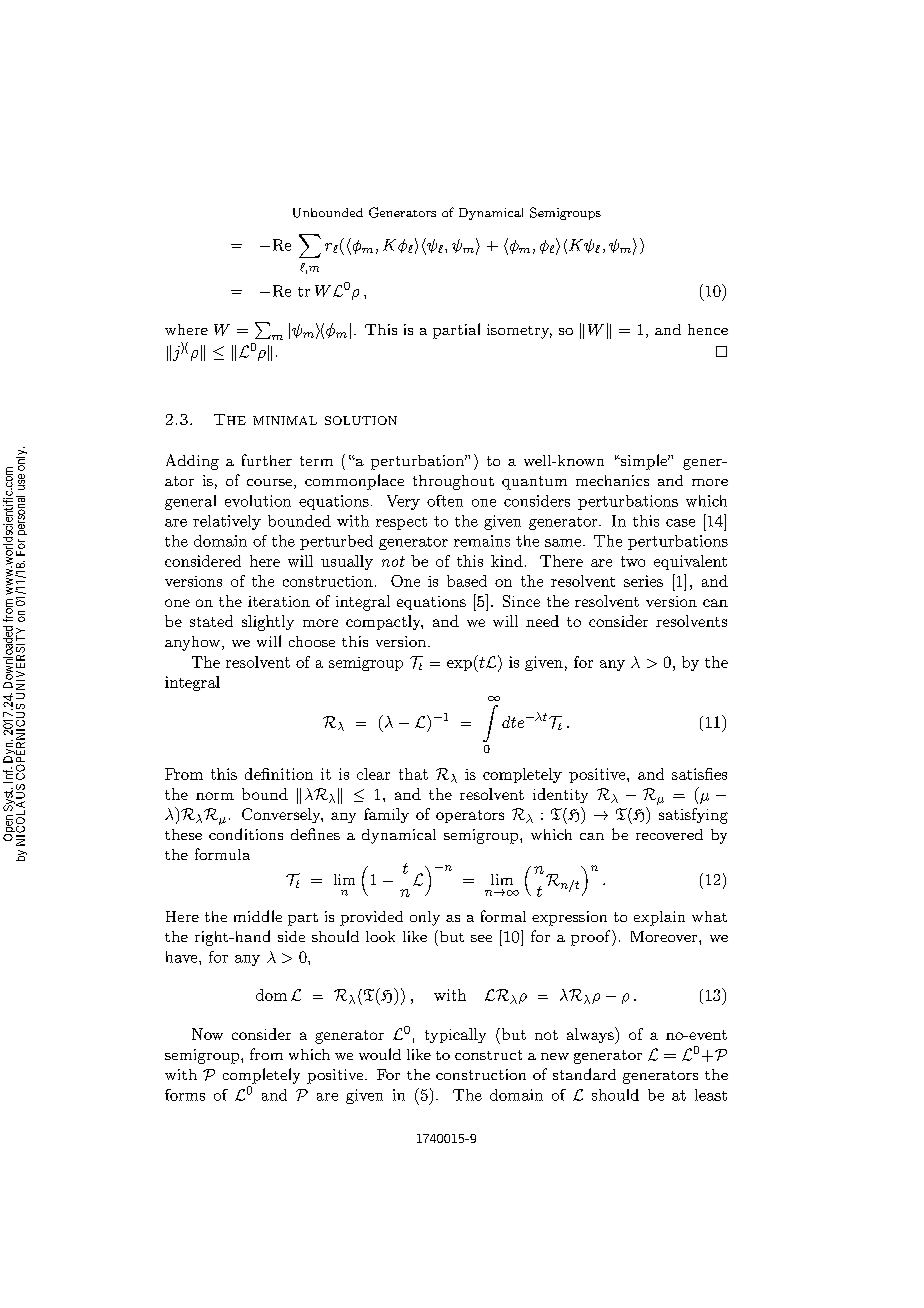  I want to click on case, so click(680, 523).
